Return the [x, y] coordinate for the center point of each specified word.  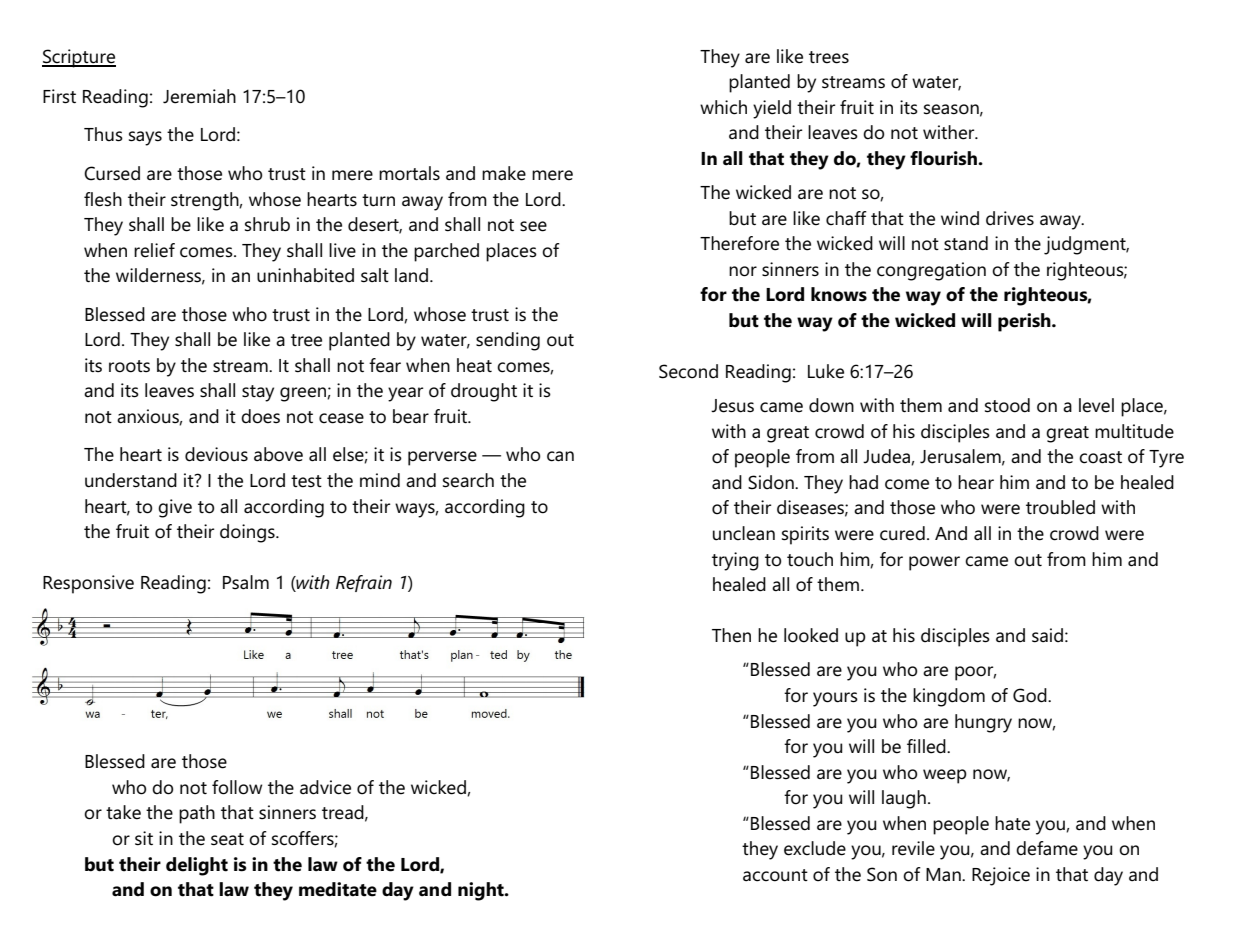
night [482, 891]
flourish [944, 158]
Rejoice [1001, 876]
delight [197, 866]
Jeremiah [199, 96]
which [723, 107]
